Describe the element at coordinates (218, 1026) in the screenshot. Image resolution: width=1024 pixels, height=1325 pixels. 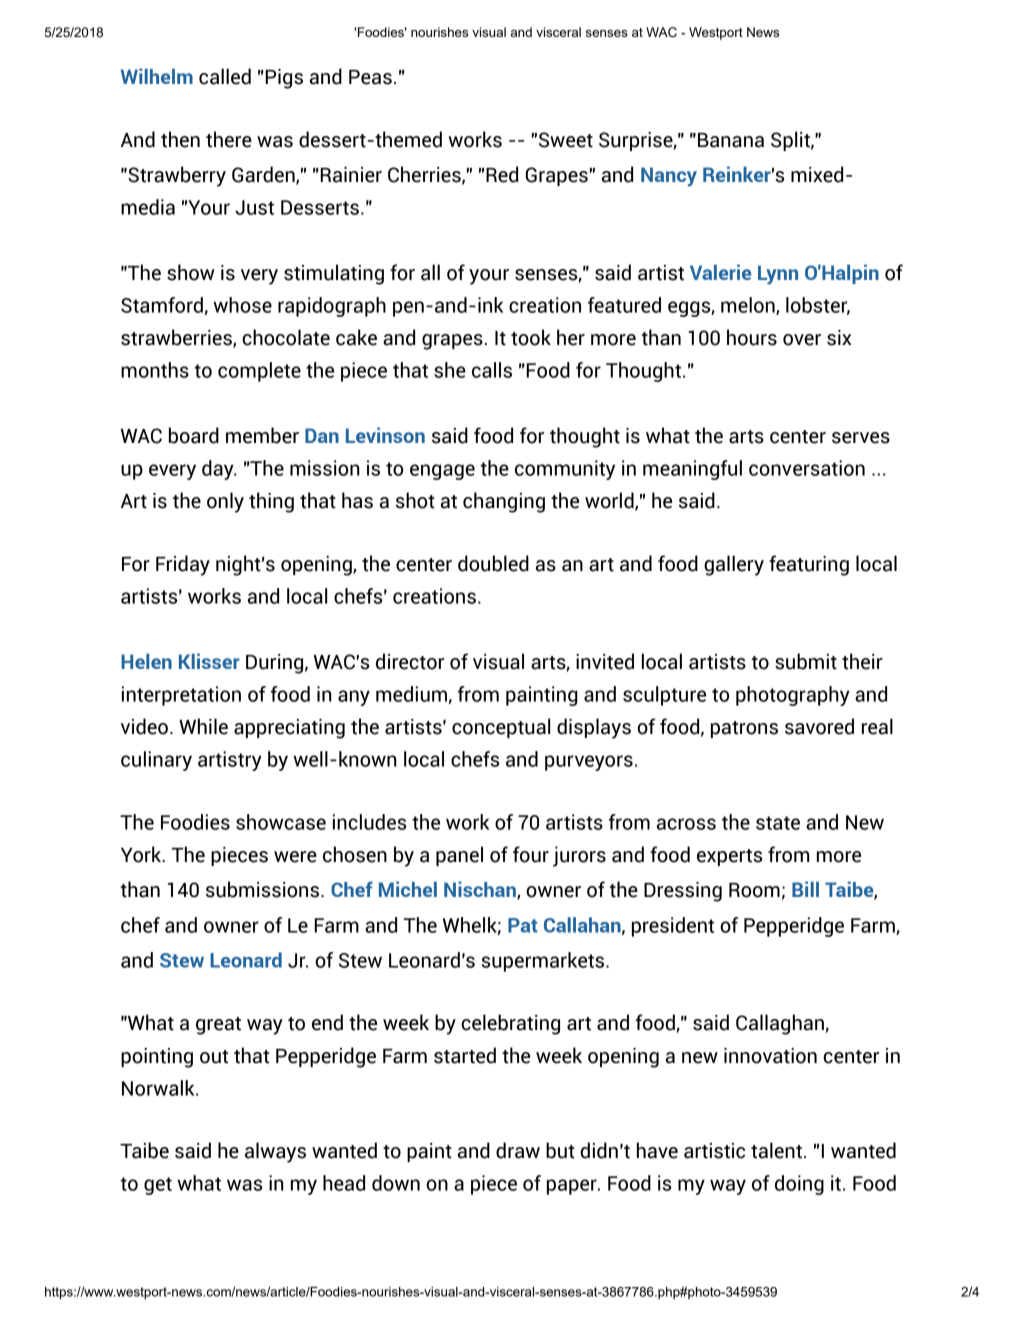
I see `great` at that location.
